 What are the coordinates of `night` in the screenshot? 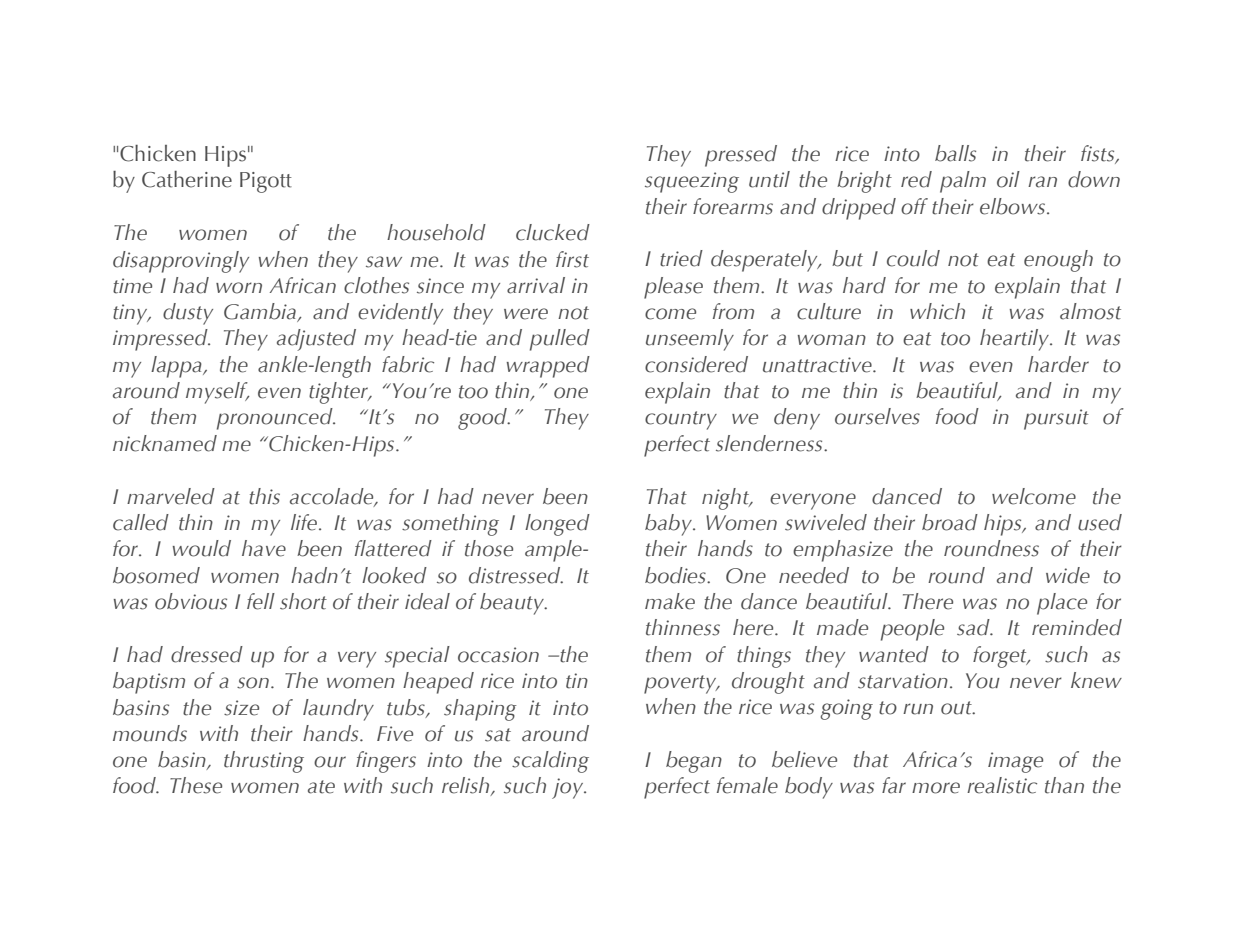 It's located at (726, 499).
